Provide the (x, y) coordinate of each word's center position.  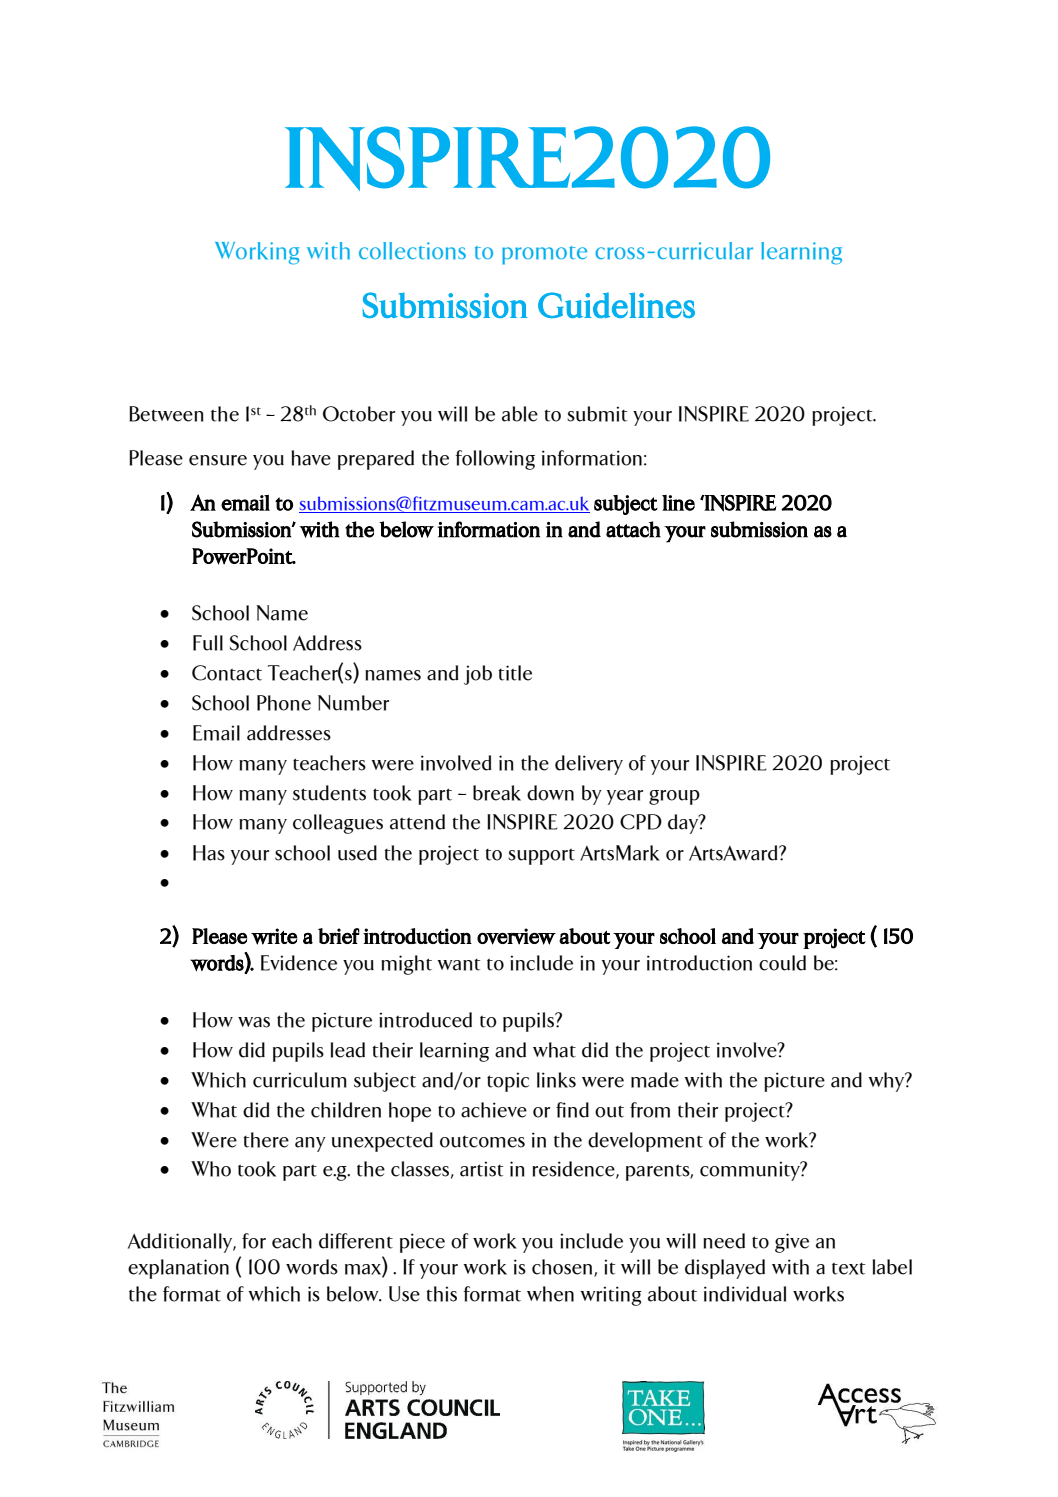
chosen (563, 1268)
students (329, 793)
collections (412, 251)
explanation (178, 1269)
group (674, 797)
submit (597, 414)
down (550, 793)
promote (544, 255)
